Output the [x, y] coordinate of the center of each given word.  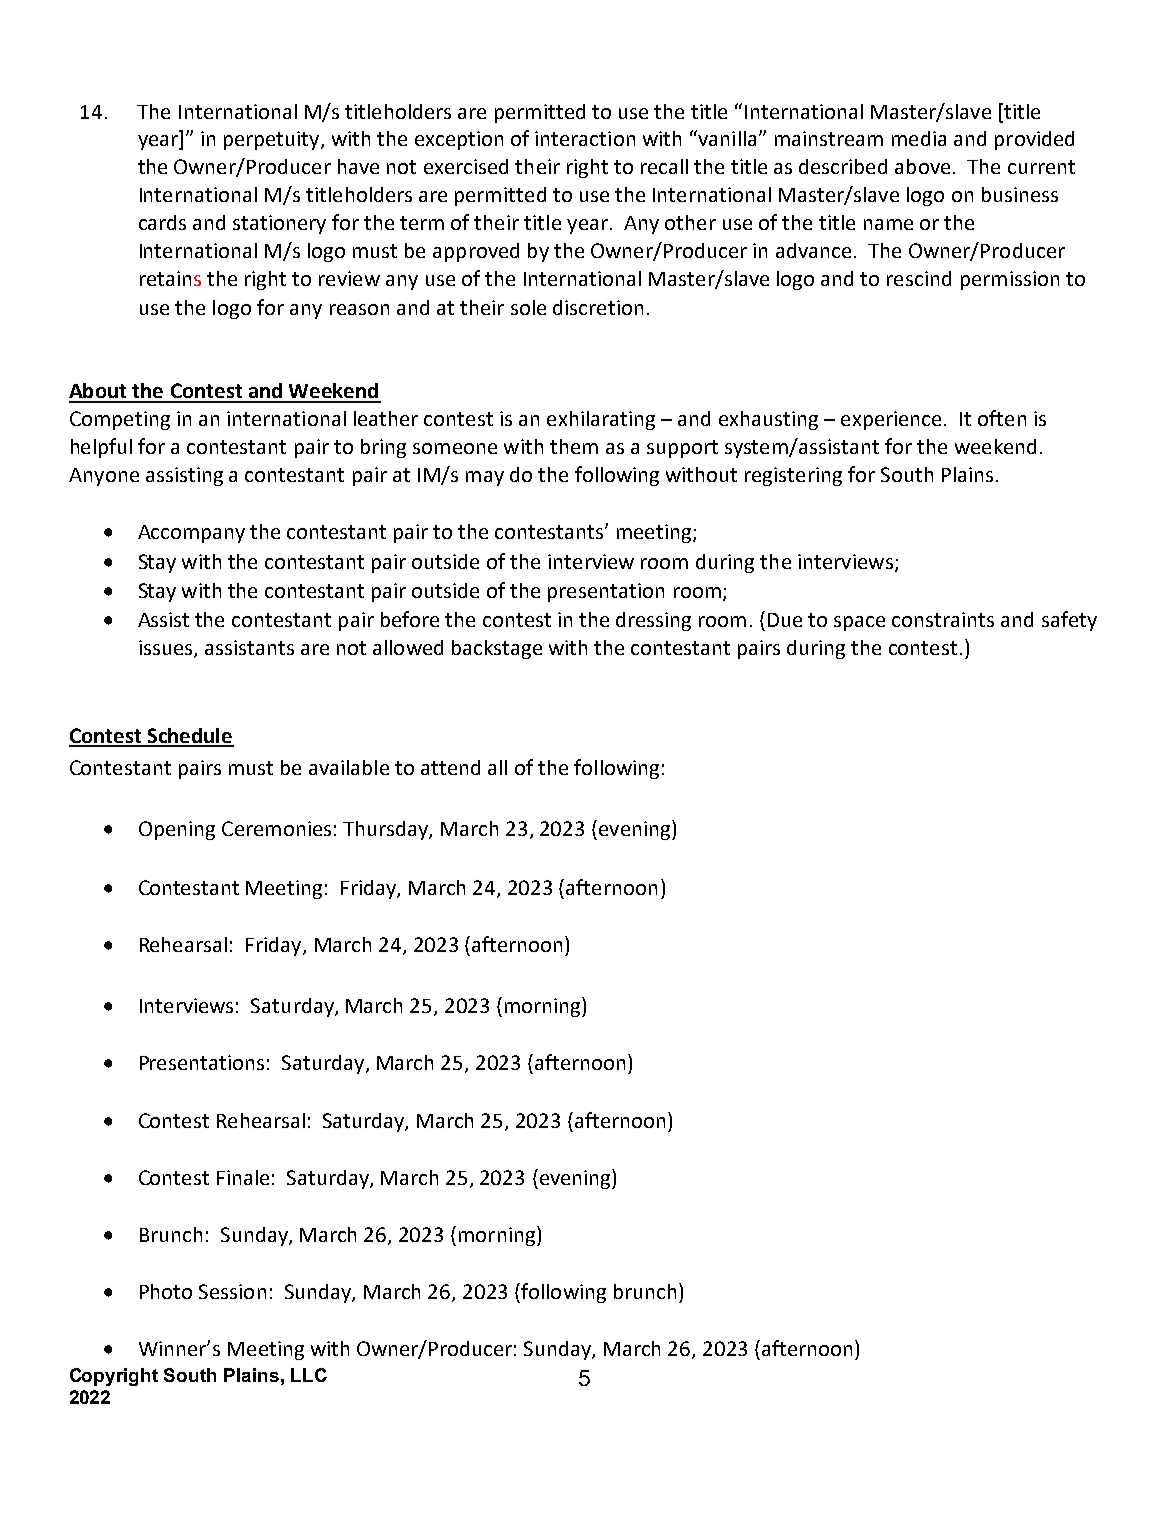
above [922, 166]
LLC [309, 1375]
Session [232, 1291]
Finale [243, 1177]
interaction [585, 138]
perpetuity [273, 140]
